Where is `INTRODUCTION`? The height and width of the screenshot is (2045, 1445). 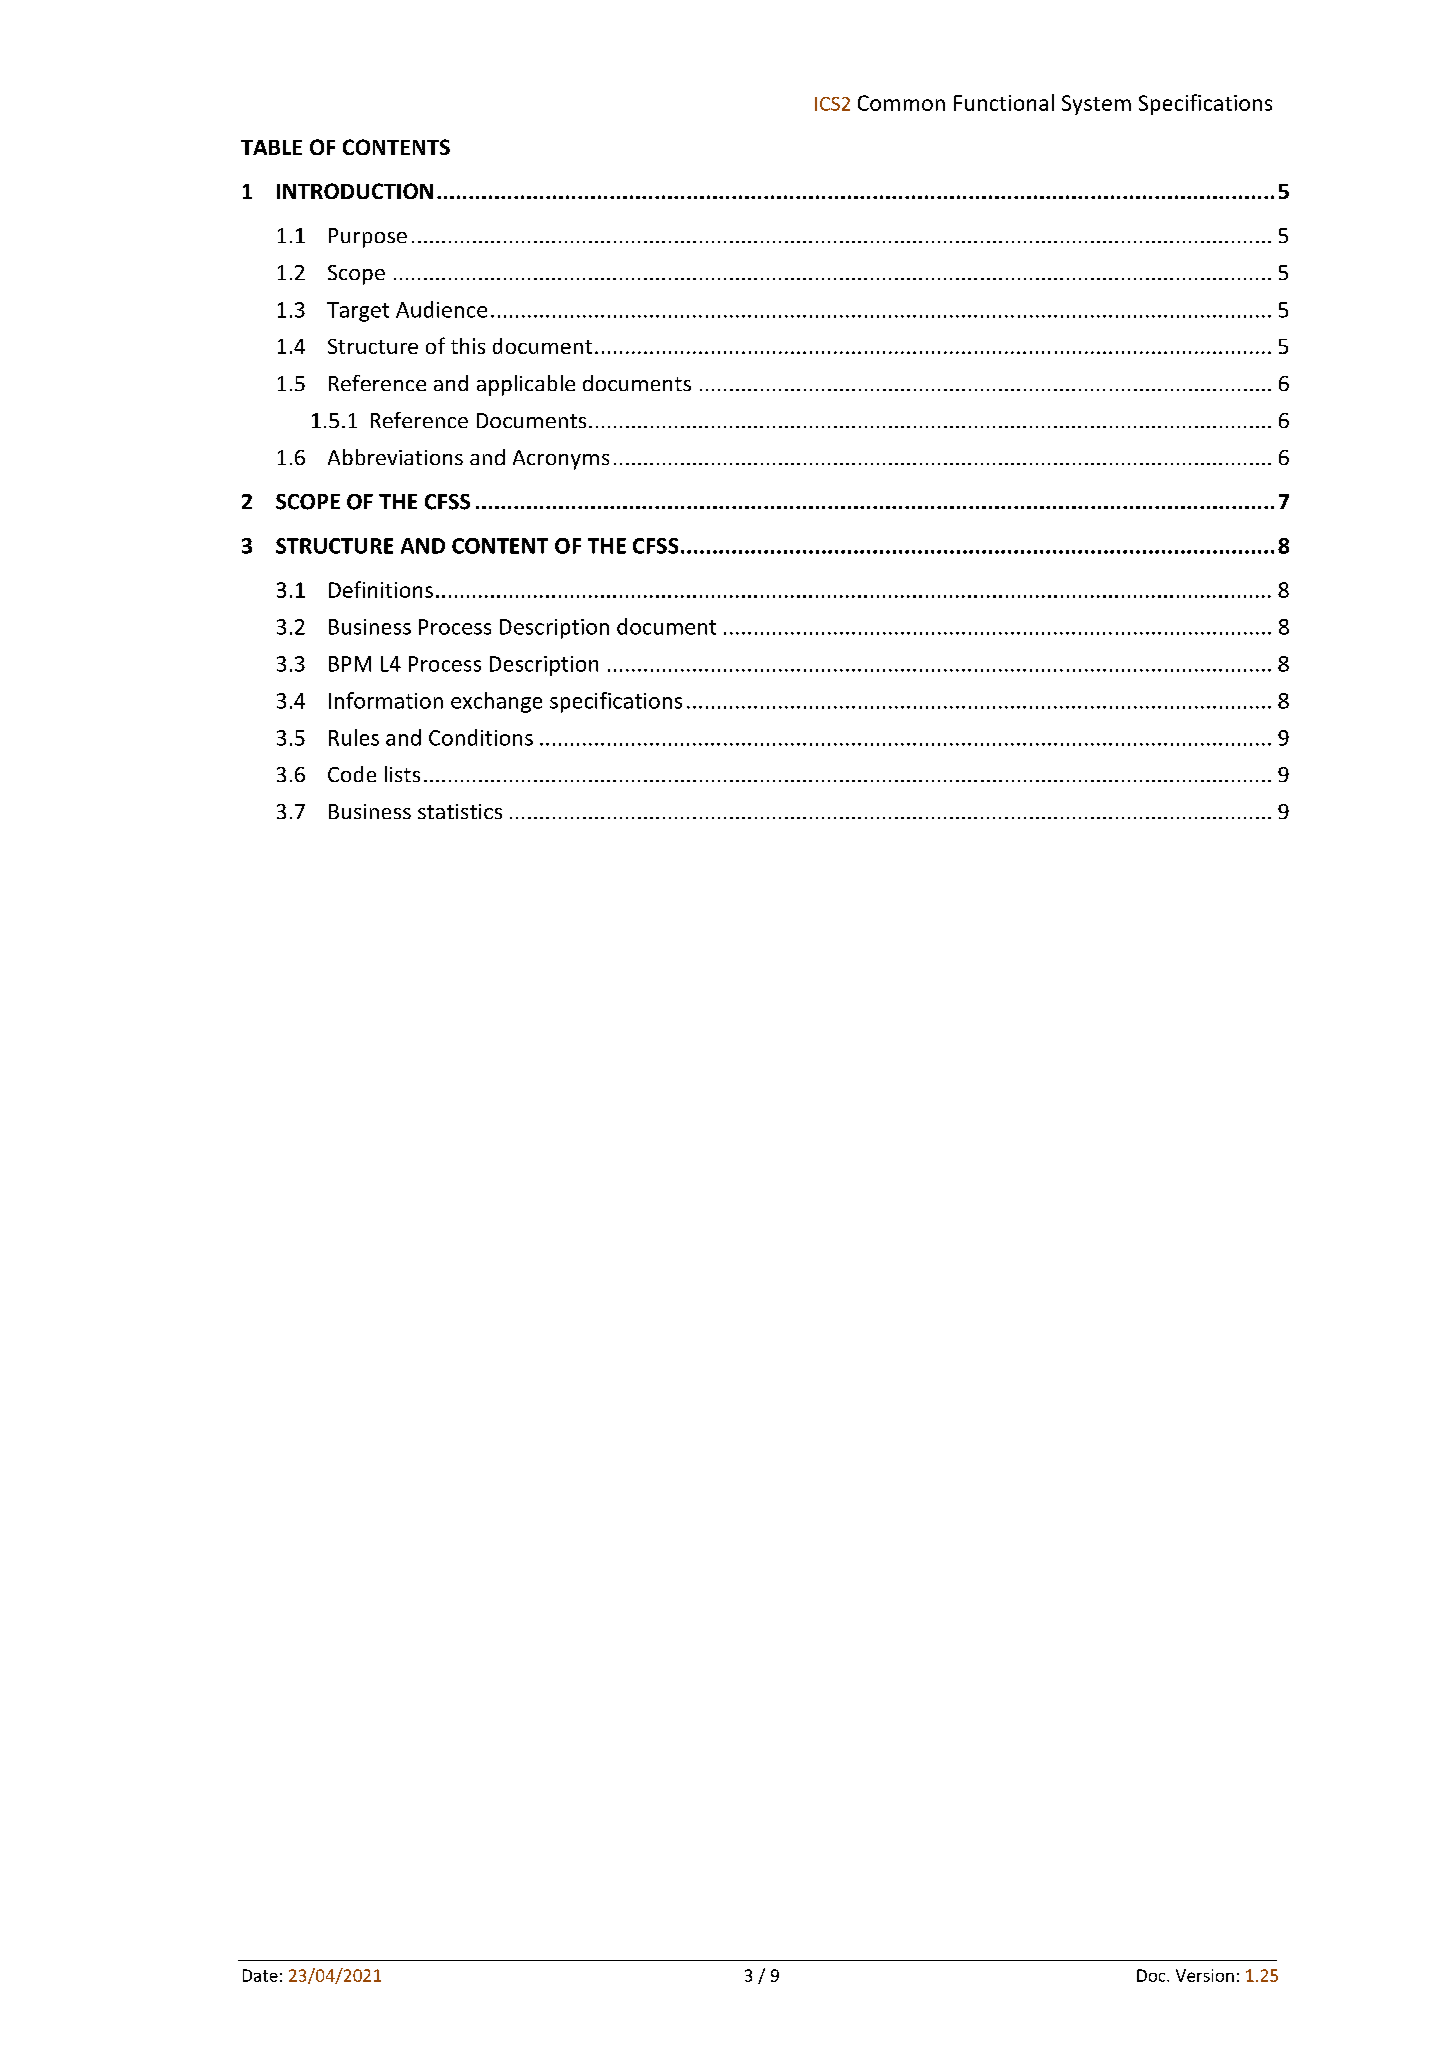
INTRODUCTION is located at coordinates (355, 191).
